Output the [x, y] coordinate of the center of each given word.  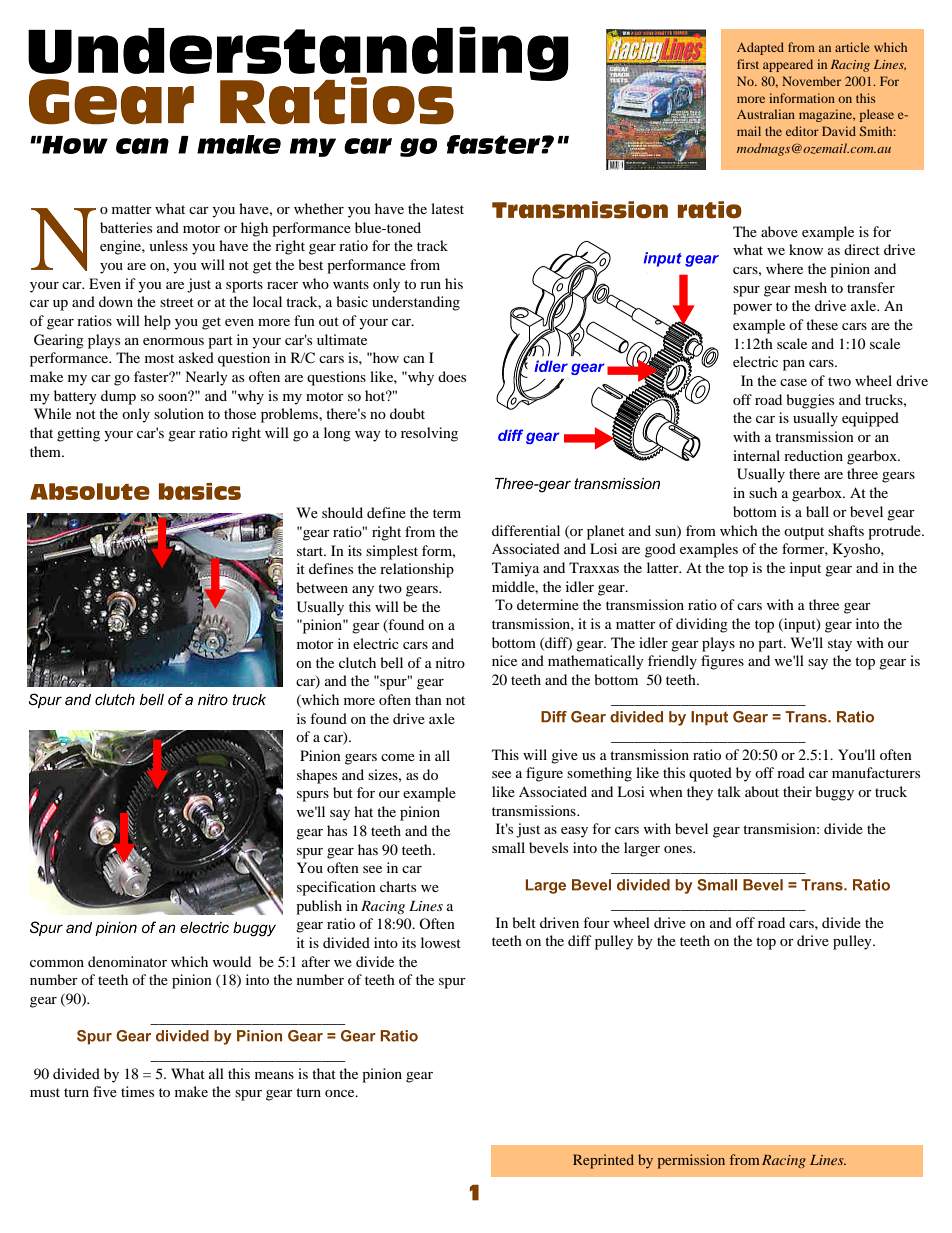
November [811, 81]
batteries [126, 227]
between [322, 587]
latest [447, 208]
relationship [417, 570]
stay [840, 645]
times [137, 1091]
